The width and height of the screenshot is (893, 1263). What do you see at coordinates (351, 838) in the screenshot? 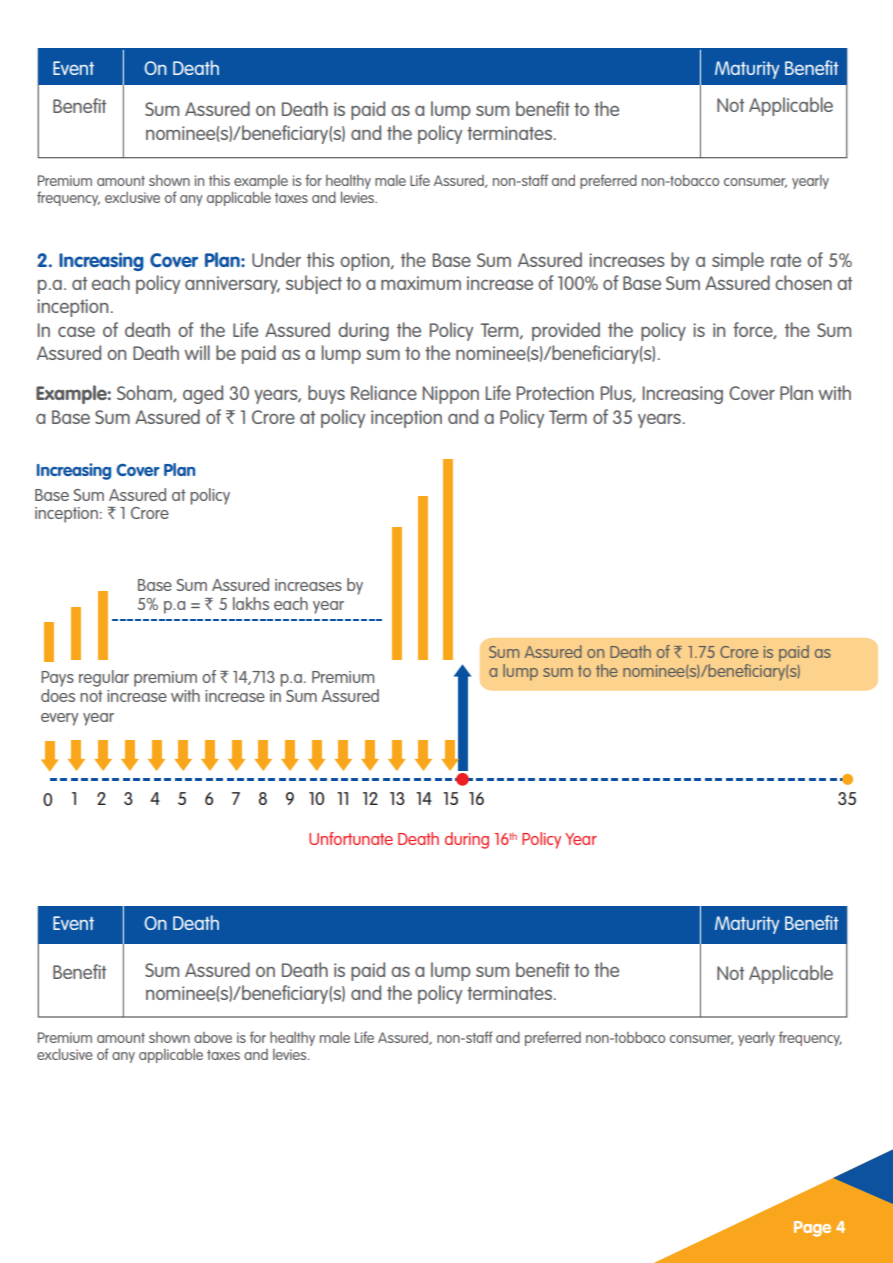
I see `Unfortunate` at bounding box center [351, 838].
